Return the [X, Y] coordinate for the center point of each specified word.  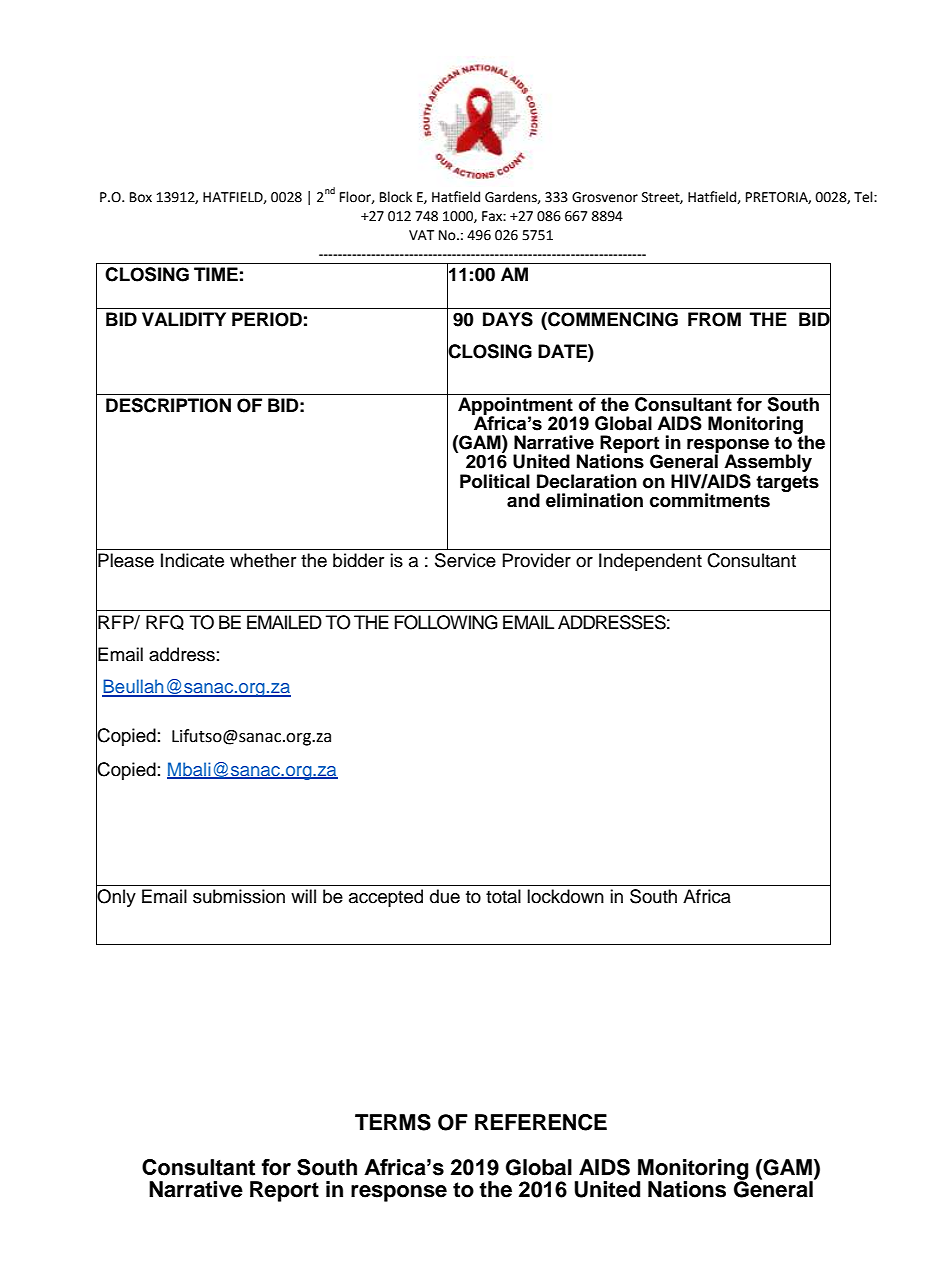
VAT [421, 235]
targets [787, 483]
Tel [864, 197]
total [503, 896]
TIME [216, 274]
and [523, 500]
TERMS [393, 1122]
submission [239, 896]
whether [263, 560]
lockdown [565, 896]
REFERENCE [541, 1122]
